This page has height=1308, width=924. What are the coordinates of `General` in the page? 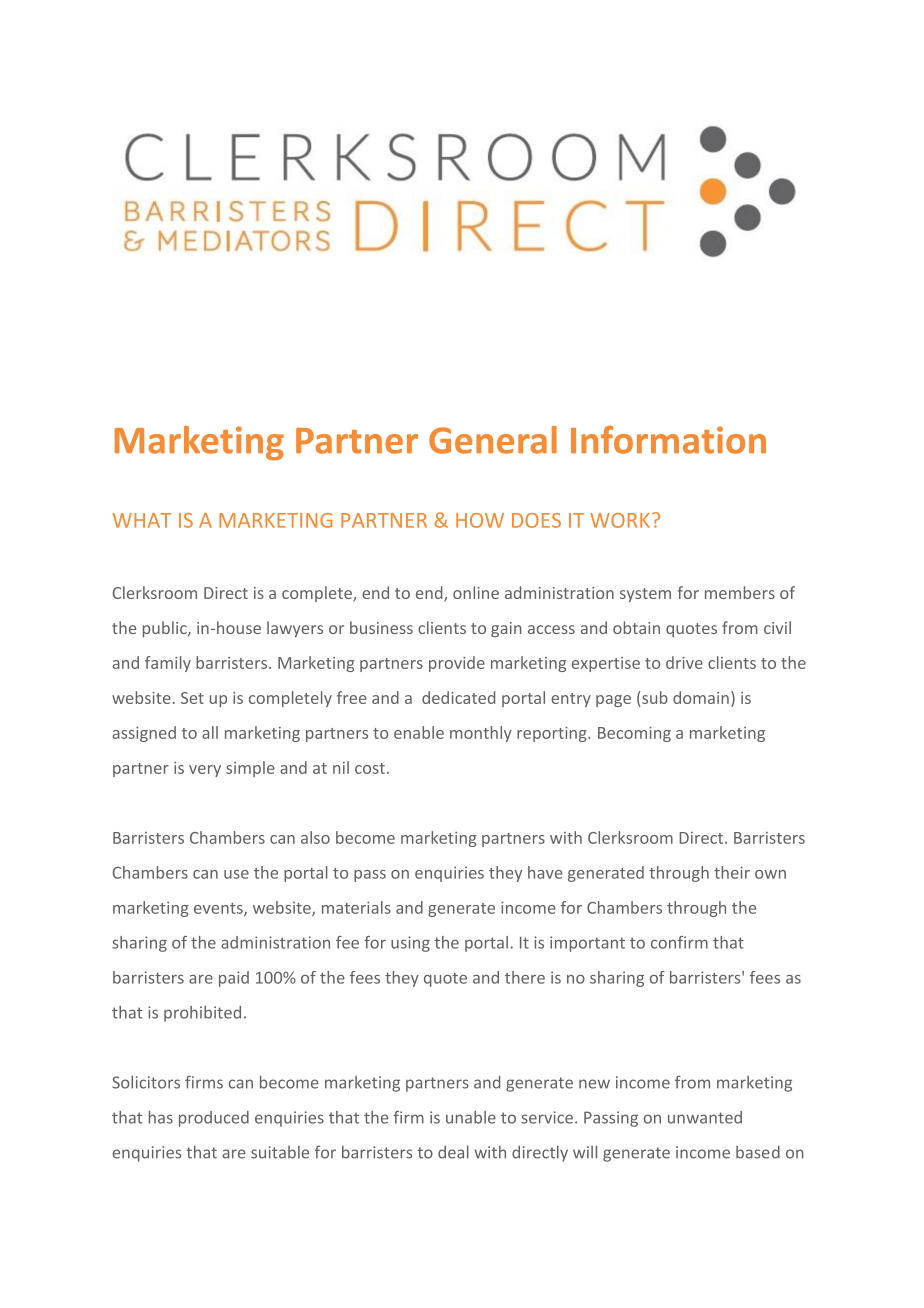 It's located at (493, 440).
